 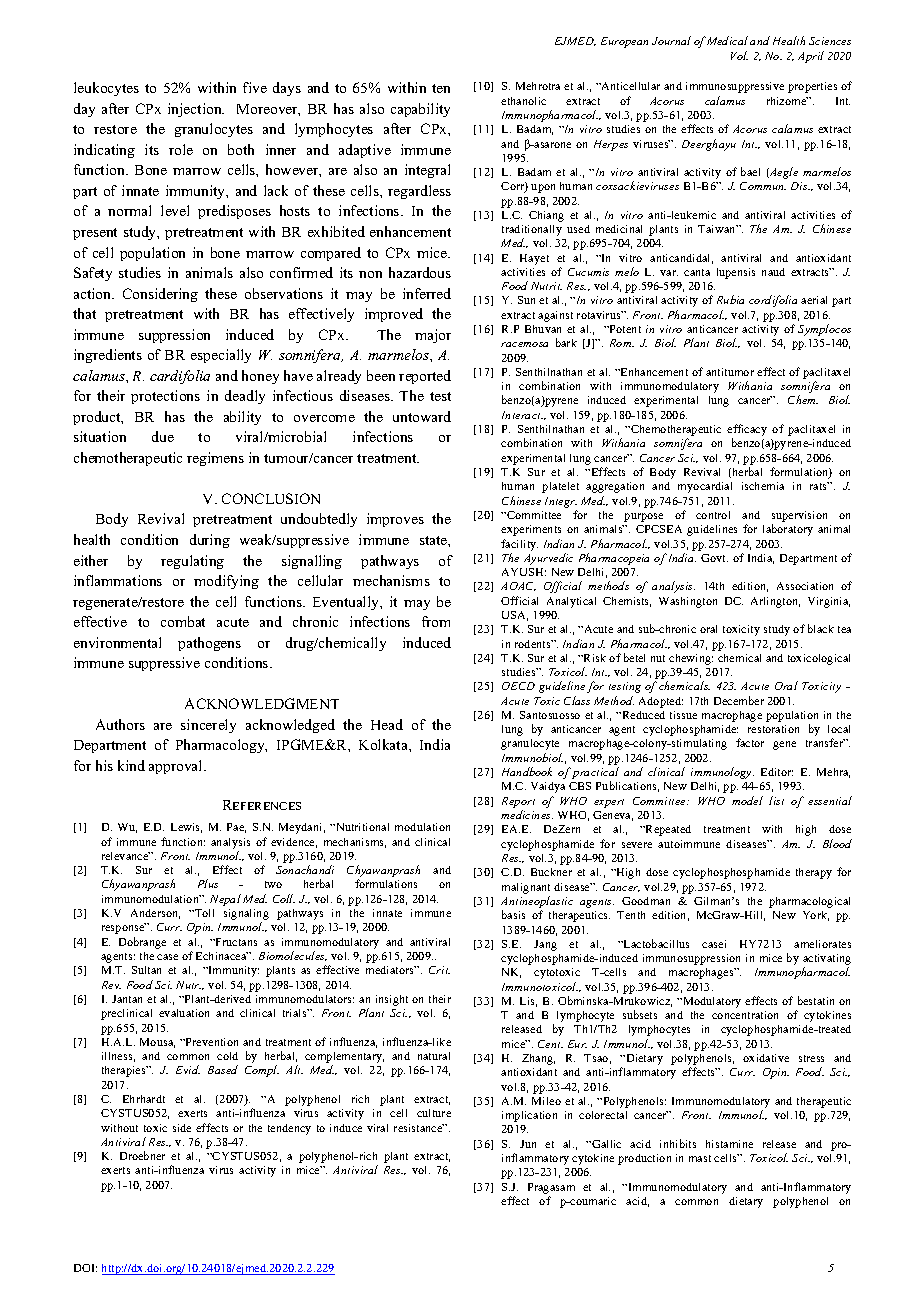 What do you see at coordinates (125, 1071) in the screenshot?
I see `therapies` at bounding box center [125, 1071].
